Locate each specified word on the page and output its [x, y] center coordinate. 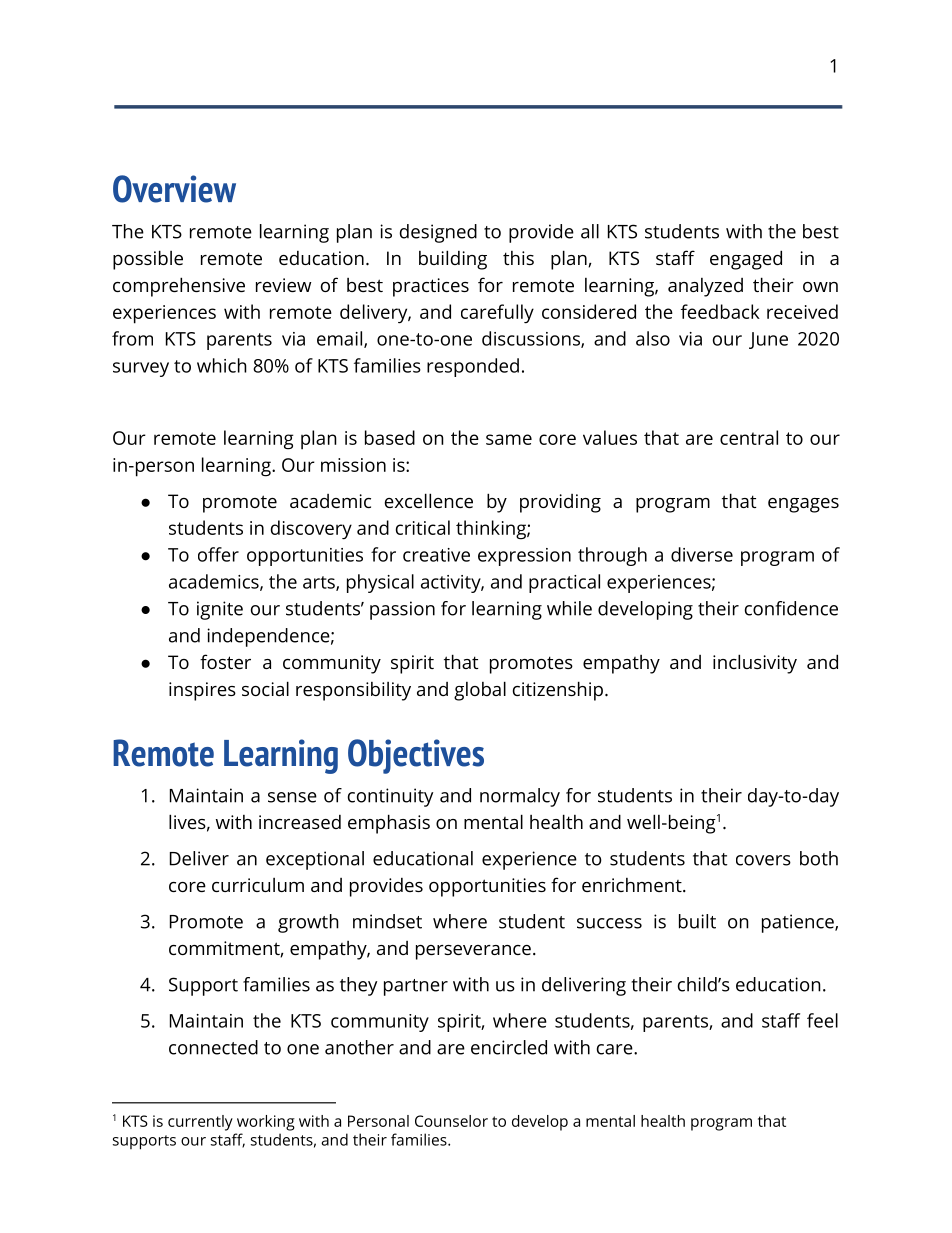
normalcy [520, 797]
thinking [492, 530]
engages [803, 505]
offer [218, 554]
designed [438, 233]
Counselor [451, 1121]
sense [292, 797]
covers [763, 860]
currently [200, 1123]
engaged [746, 260]
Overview [174, 189]
